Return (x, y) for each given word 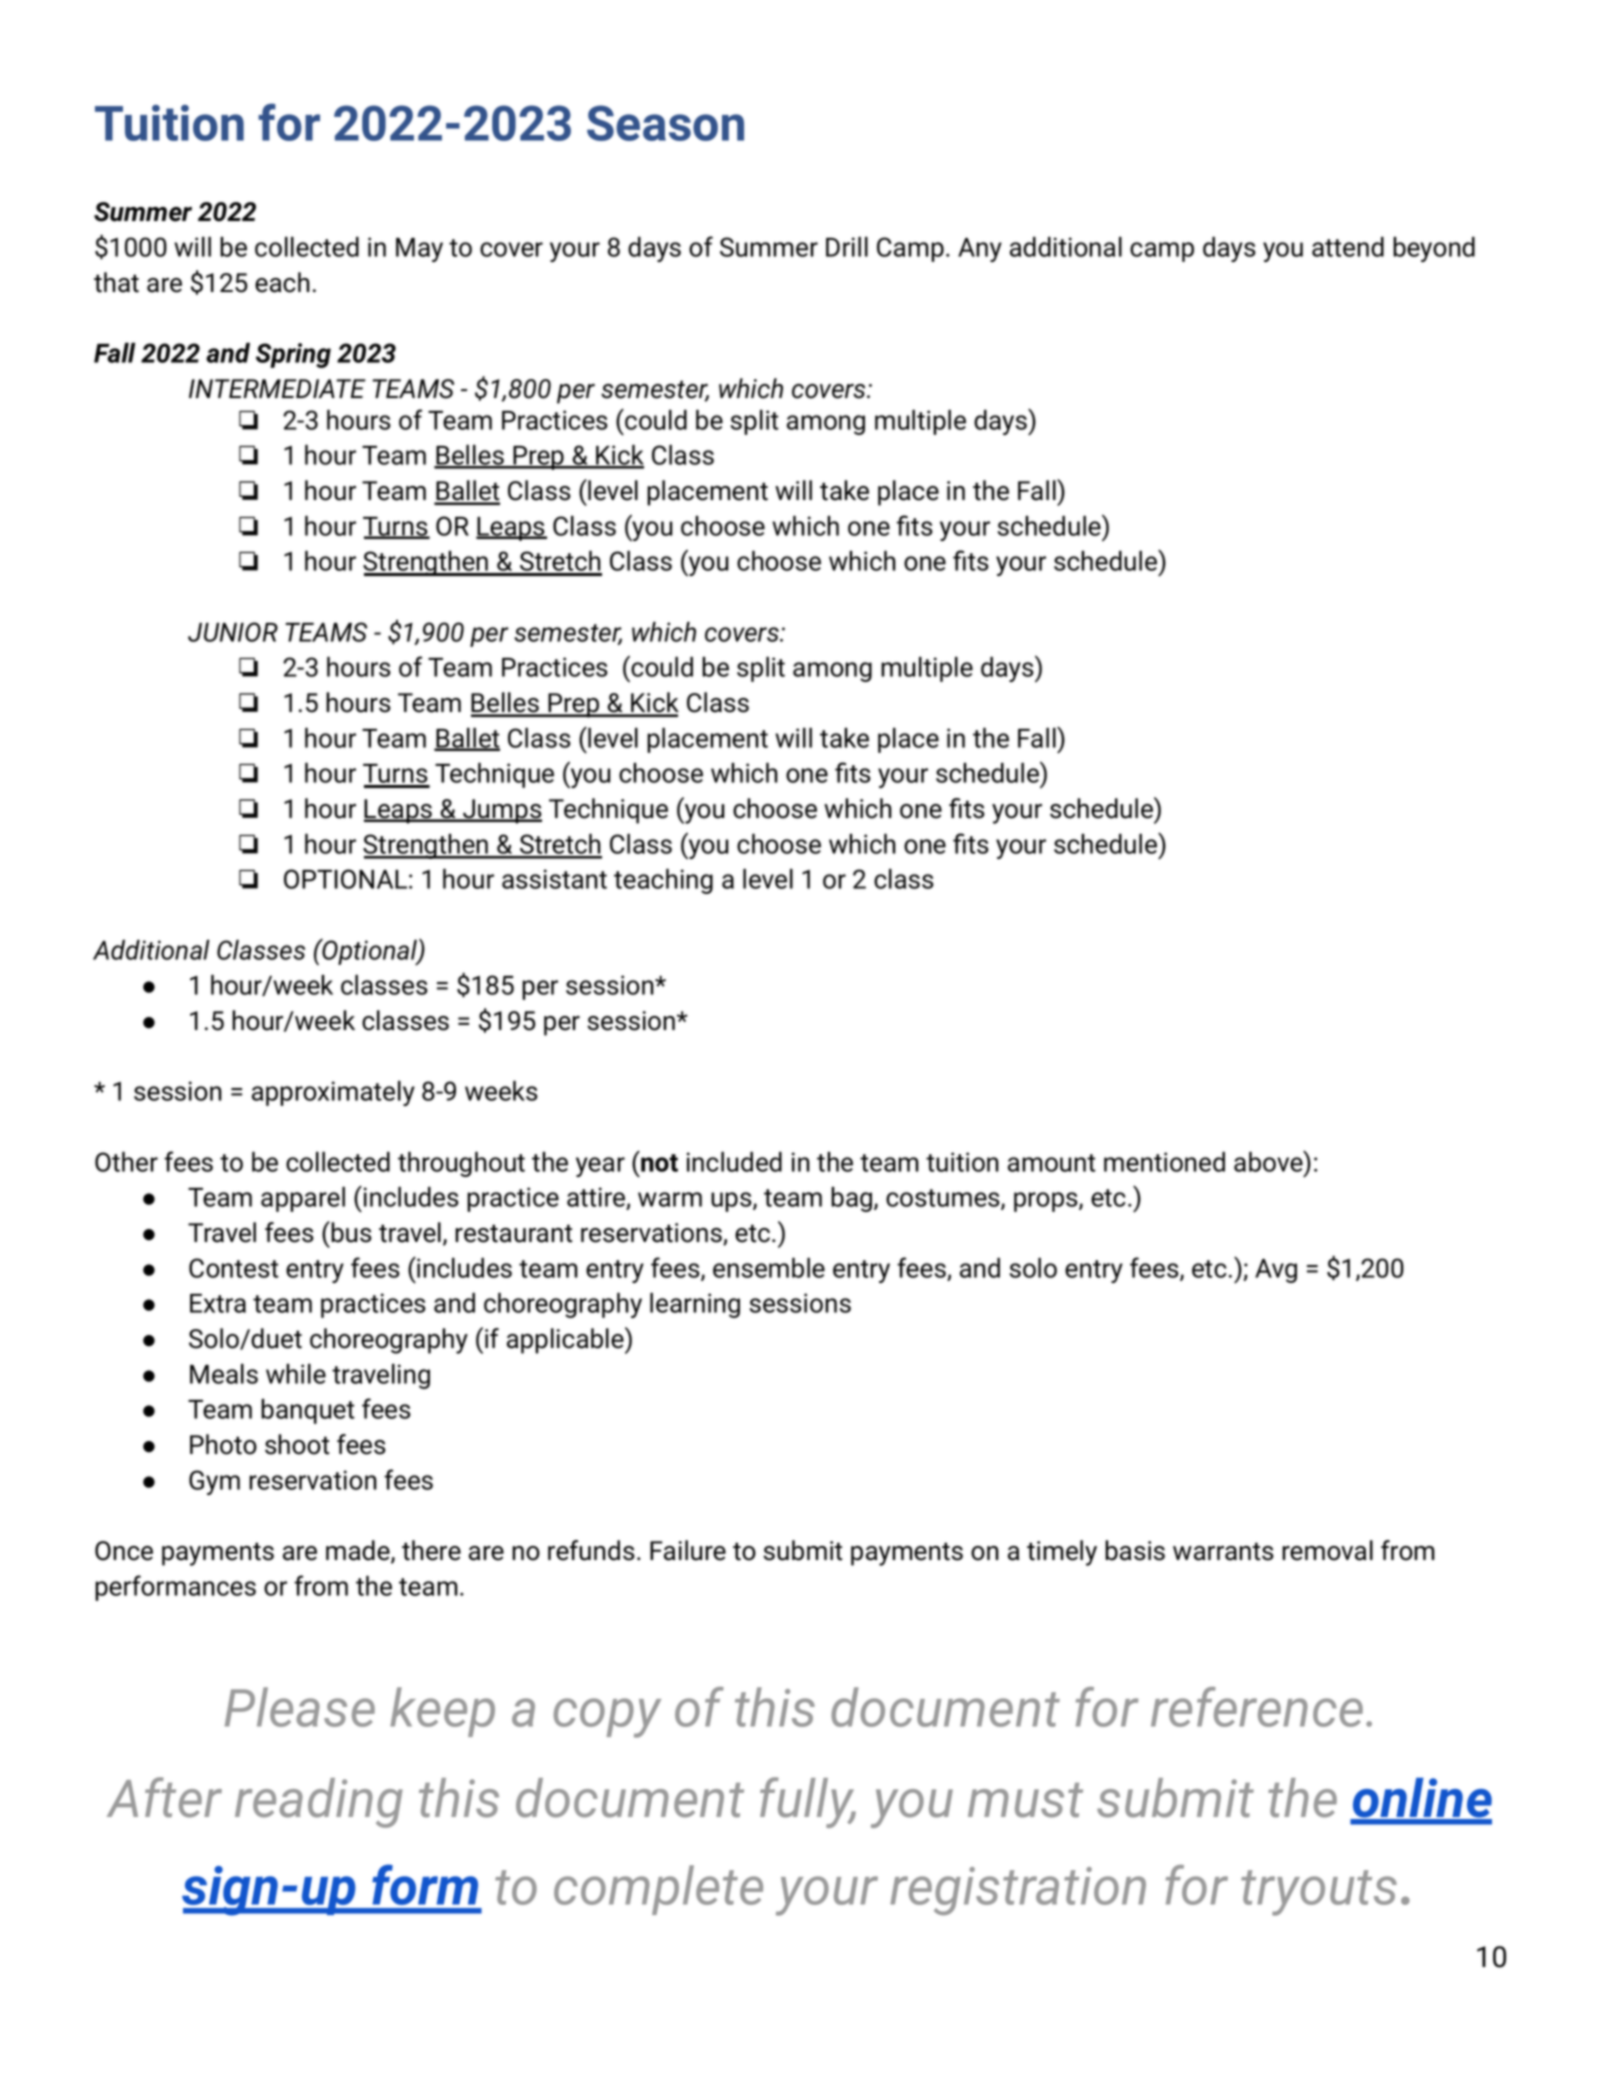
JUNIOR (233, 632)
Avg (1276, 1271)
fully (808, 1802)
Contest (234, 1268)
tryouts (1319, 1893)
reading (319, 1803)
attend (1348, 247)
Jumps (501, 811)
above (1269, 1161)
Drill (847, 247)
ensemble (769, 1268)
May (419, 250)
